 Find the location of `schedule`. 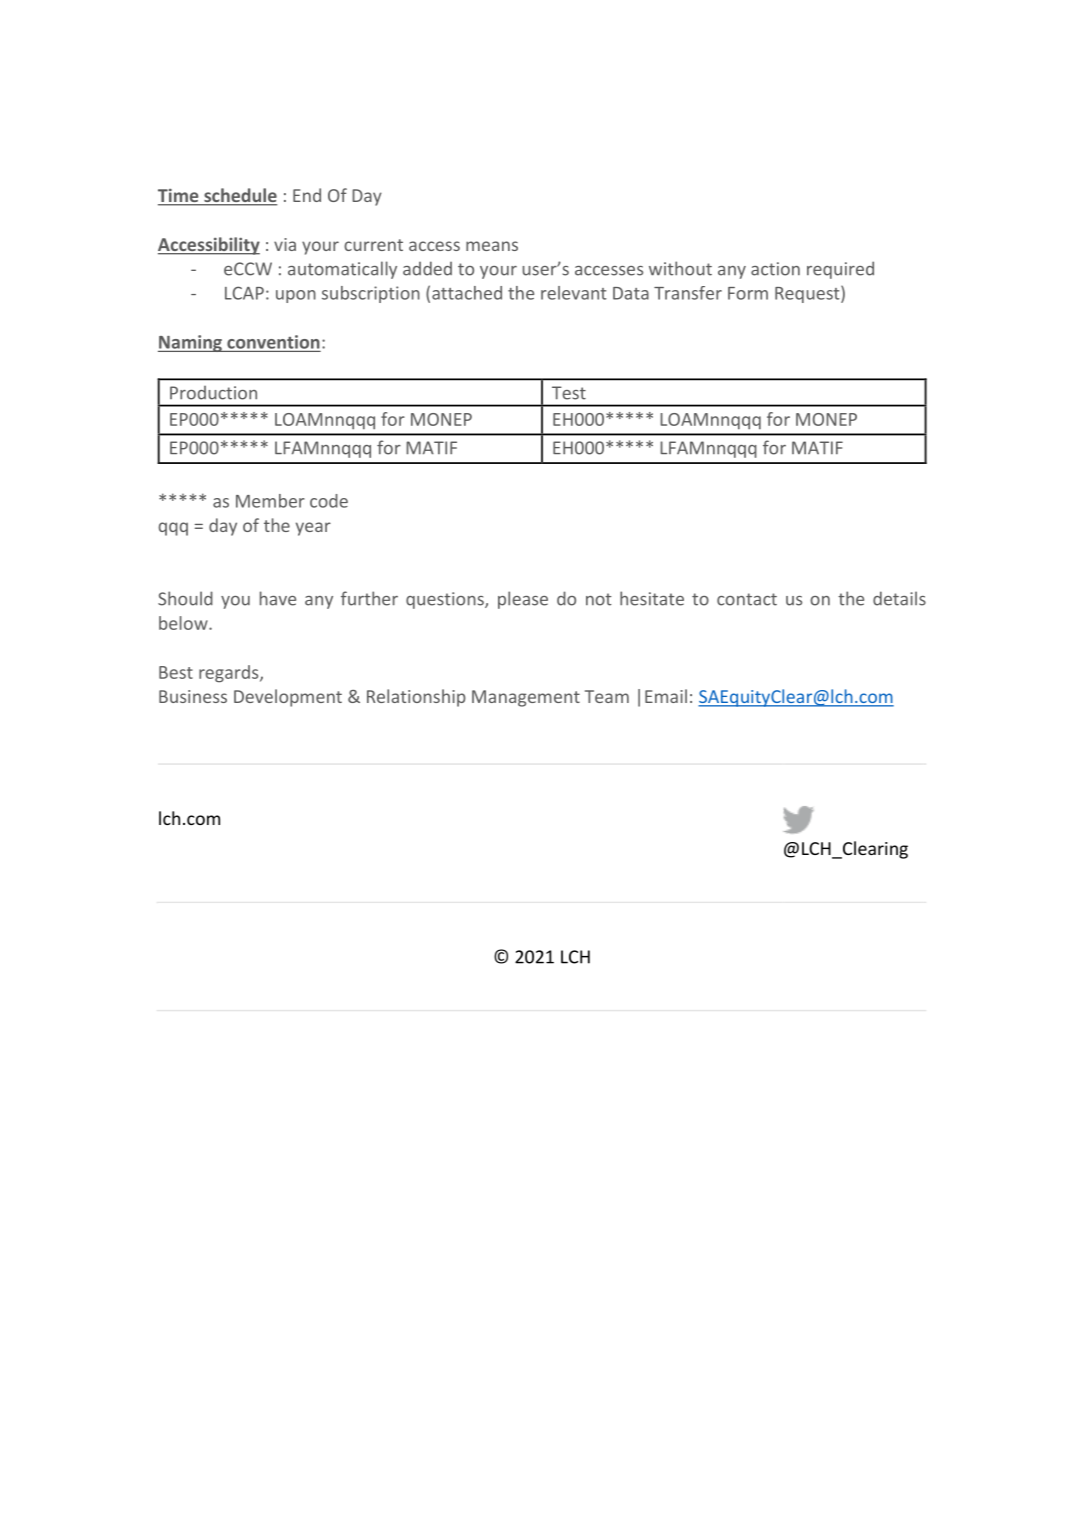

schedule is located at coordinates (239, 196).
